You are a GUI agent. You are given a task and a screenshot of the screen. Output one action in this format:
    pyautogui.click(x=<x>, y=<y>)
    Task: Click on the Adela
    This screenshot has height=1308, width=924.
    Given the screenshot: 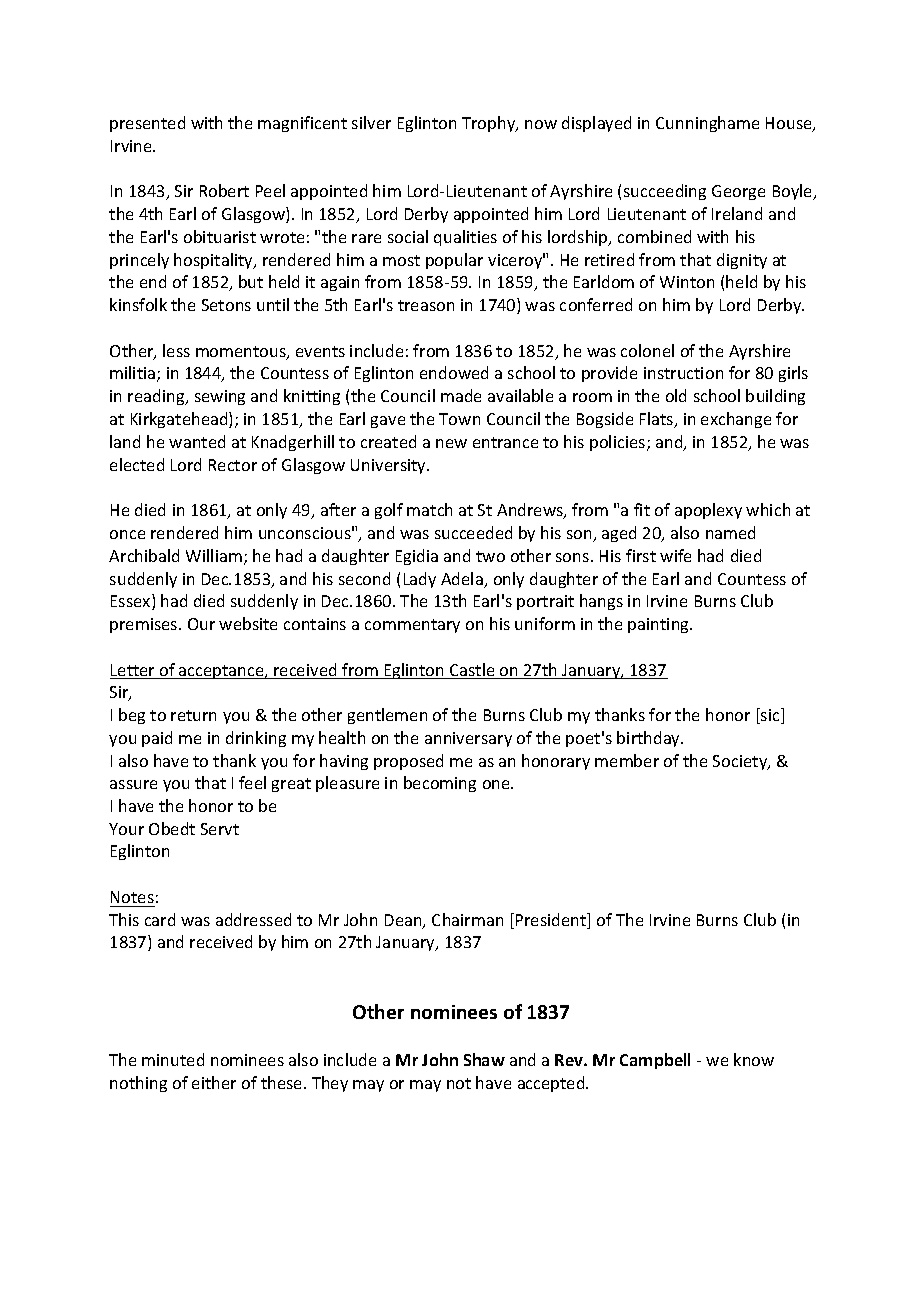 What is the action you would take?
    pyautogui.click(x=463, y=580)
